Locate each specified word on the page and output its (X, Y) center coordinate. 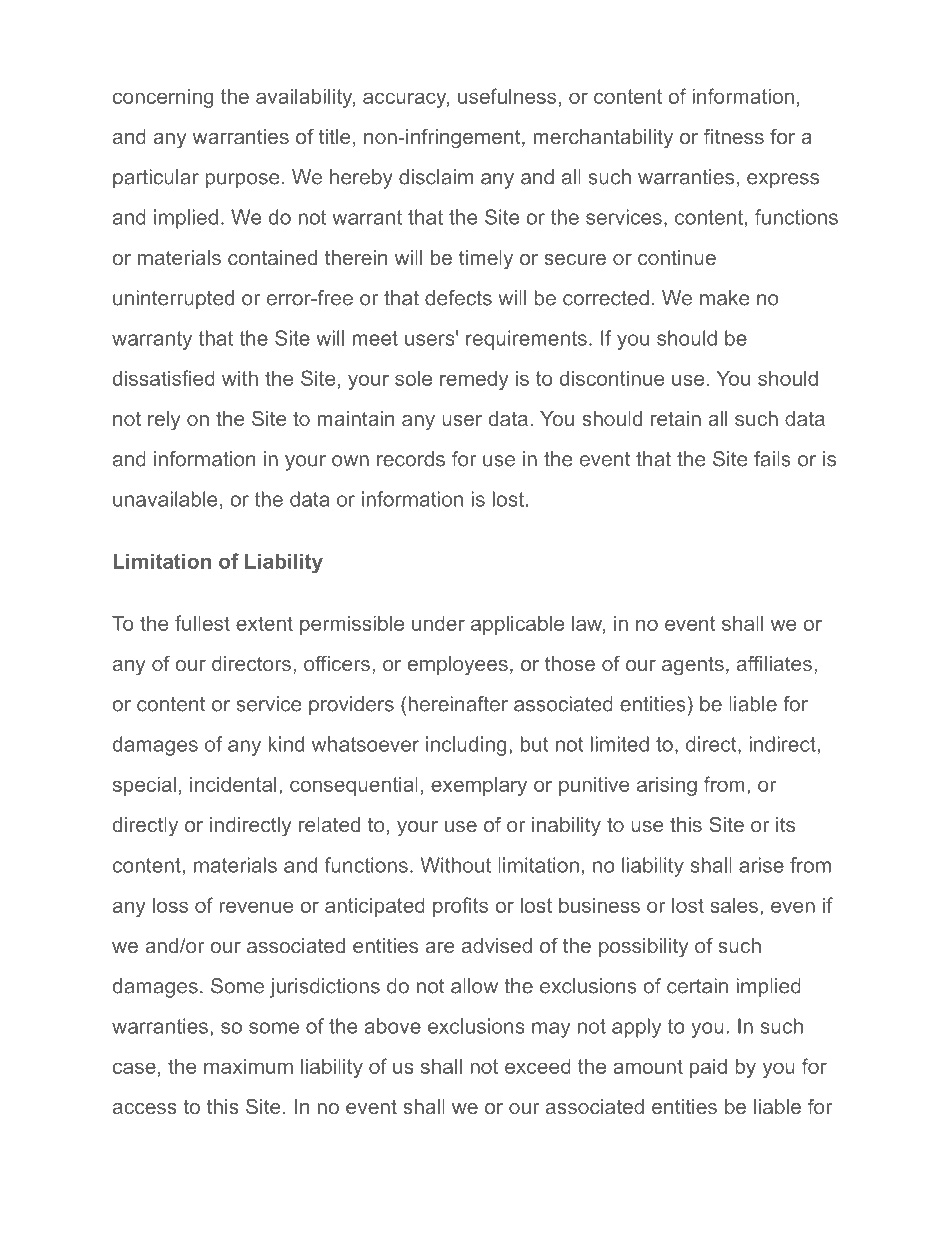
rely (164, 421)
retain (676, 418)
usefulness (507, 96)
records (411, 459)
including (466, 746)
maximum (248, 1066)
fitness (734, 136)
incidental (233, 784)
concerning (163, 98)
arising (667, 786)
